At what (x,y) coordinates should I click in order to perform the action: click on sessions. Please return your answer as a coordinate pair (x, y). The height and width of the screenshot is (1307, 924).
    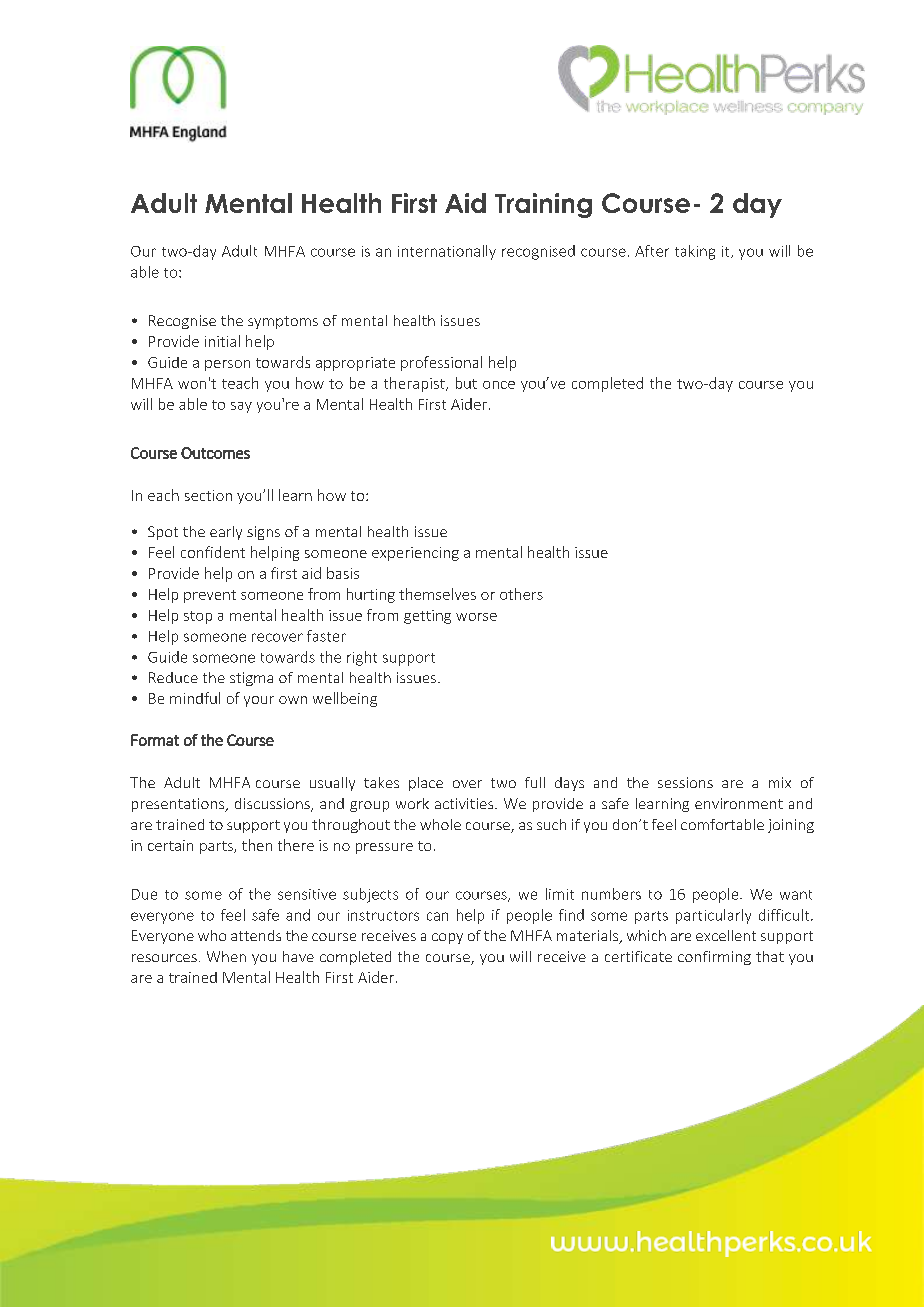
    Looking at the image, I should click on (685, 782).
